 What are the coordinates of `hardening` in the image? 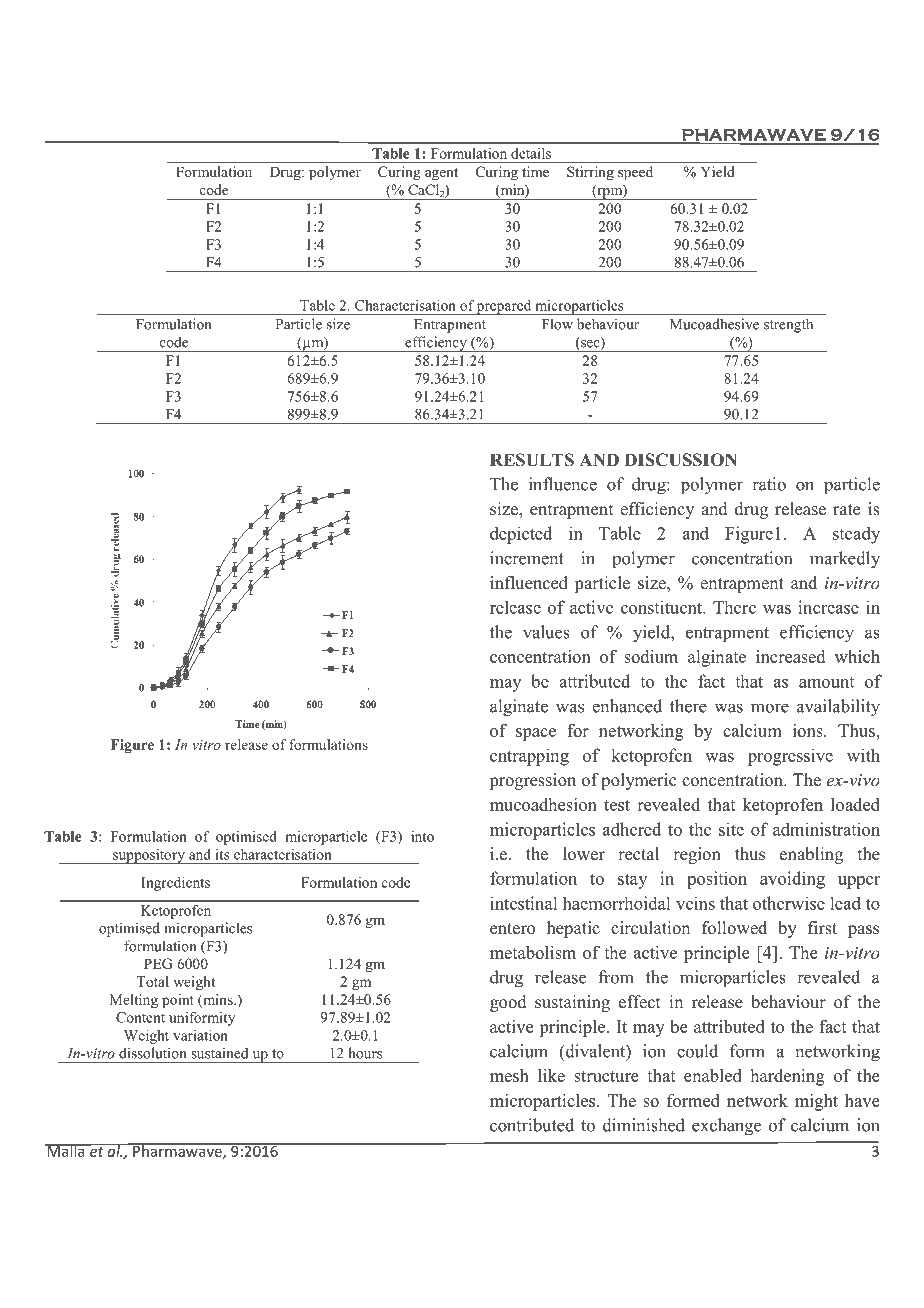 It's located at (788, 1077).
